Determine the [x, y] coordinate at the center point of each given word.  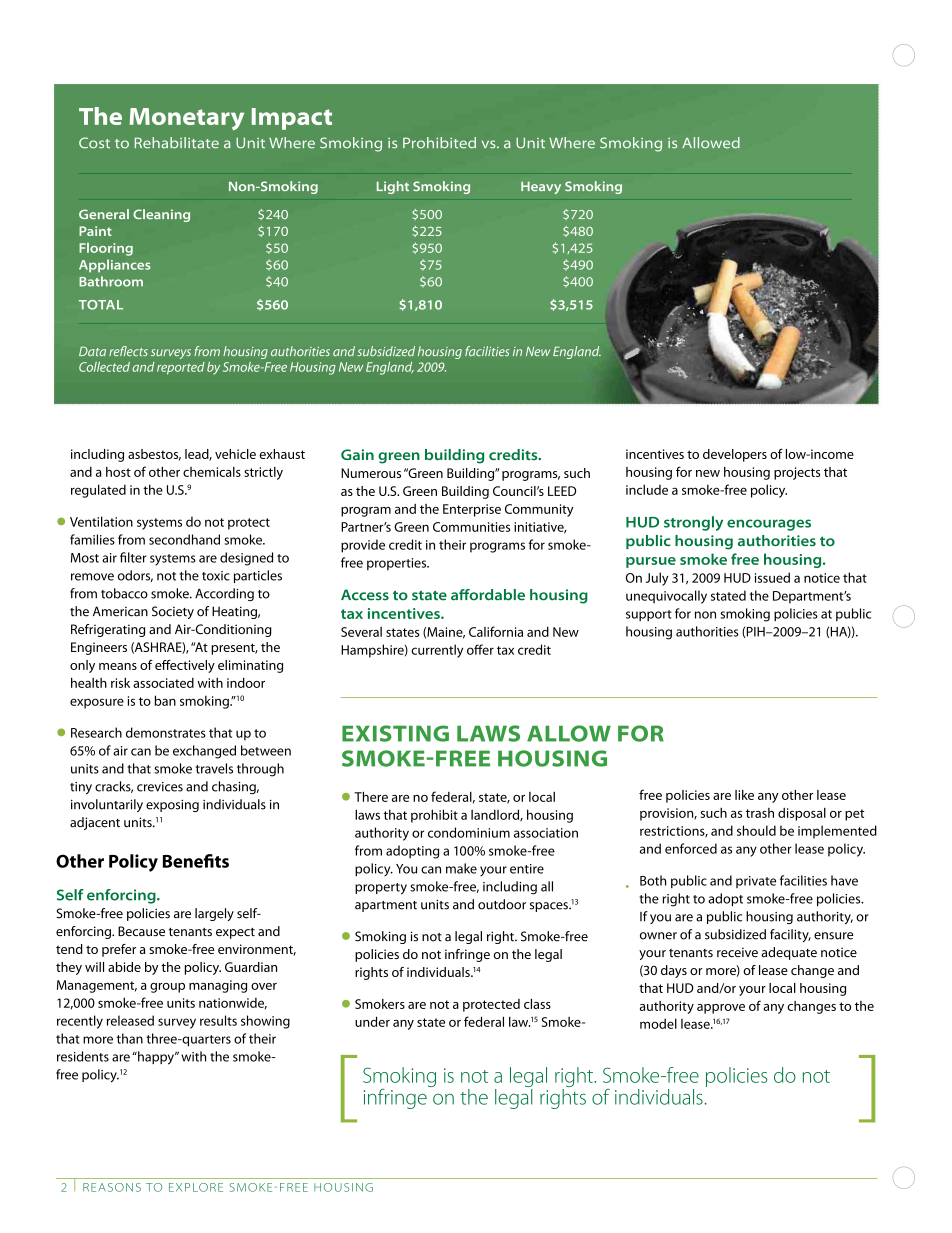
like [744, 795]
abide [124, 967]
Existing [395, 733]
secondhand [184, 539]
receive [737, 952]
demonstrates [166, 732]
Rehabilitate [177, 143]
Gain [357, 454]
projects [797, 473]
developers [735, 455]
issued [772, 577]
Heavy [541, 188]
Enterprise [472, 510]
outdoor [502, 904]
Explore [196, 1187]
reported [181, 368]
